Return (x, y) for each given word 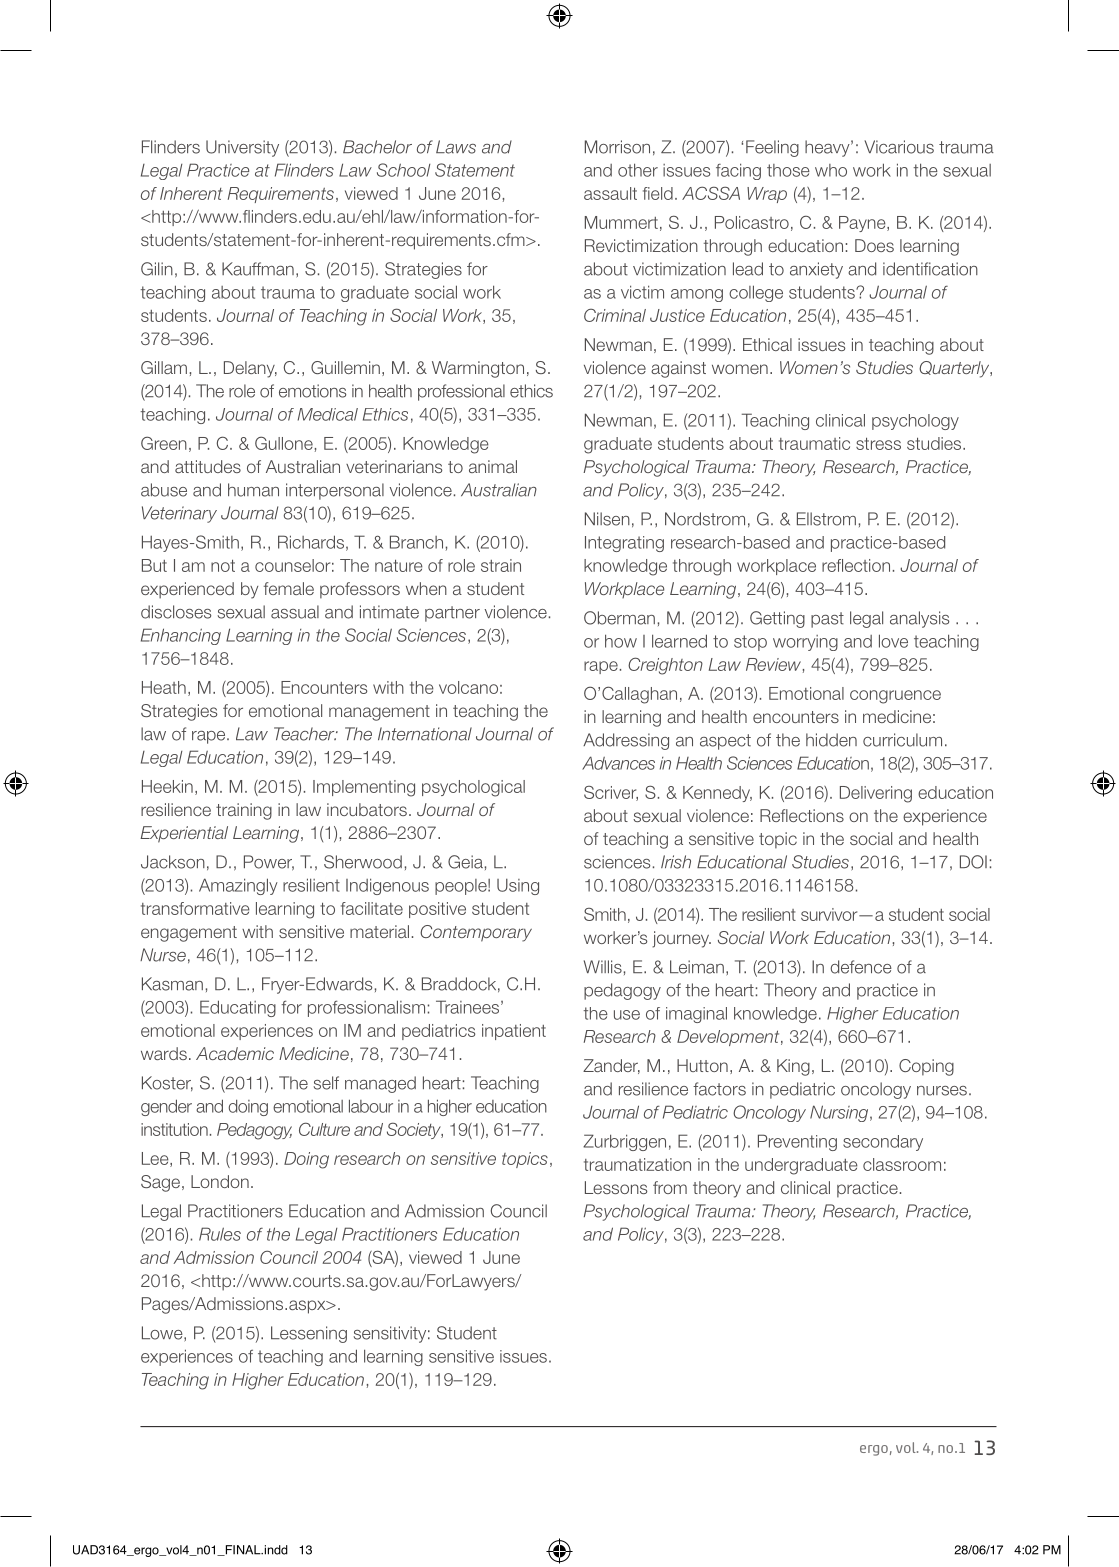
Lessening (309, 1334)
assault (610, 193)
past (827, 620)
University (242, 148)
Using (518, 887)
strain (501, 565)
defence (861, 967)
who (831, 170)
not (223, 565)
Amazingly (238, 886)
